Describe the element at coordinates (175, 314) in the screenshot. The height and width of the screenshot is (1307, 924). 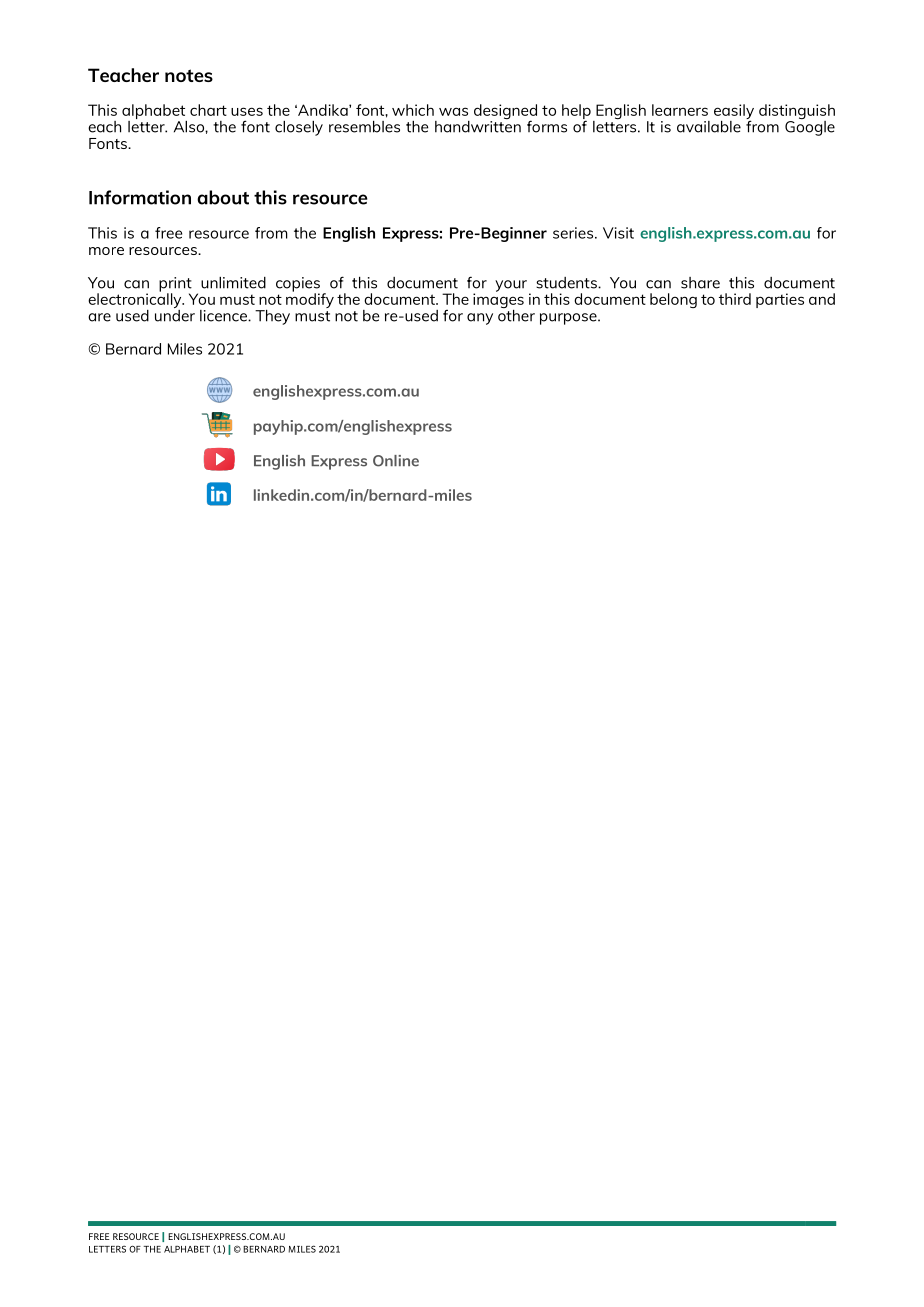
I see `under` at that location.
